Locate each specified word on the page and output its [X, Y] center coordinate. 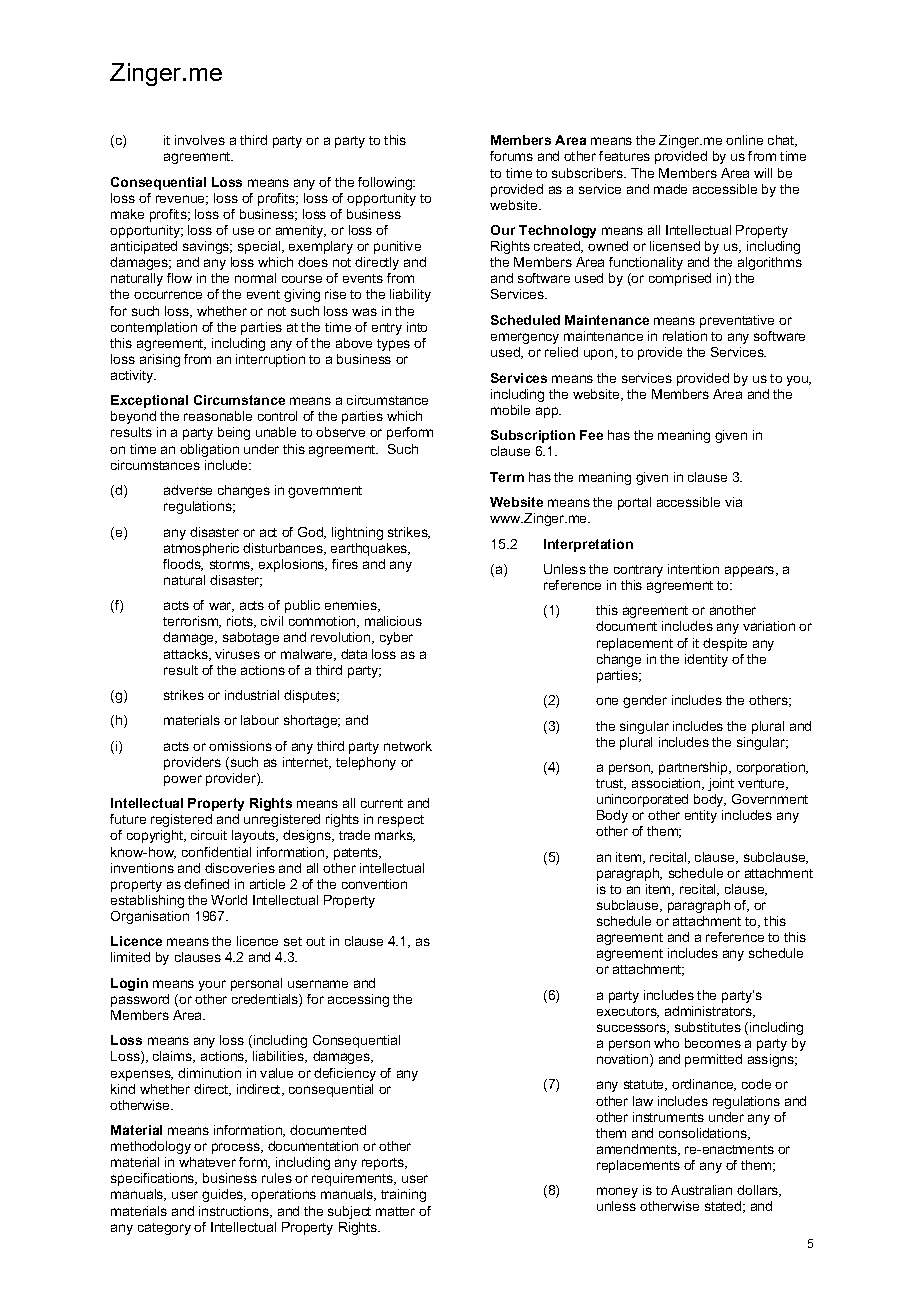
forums [511, 156]
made [670, 189]
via [733, 502]
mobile [510, 410]
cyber [396, 638]
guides [224, 1195]
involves [200, 140]
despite [725, 644]
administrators [710, 1012]
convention [374, 884]
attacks [187, 655]
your [212, 985]
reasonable [218, 416]
